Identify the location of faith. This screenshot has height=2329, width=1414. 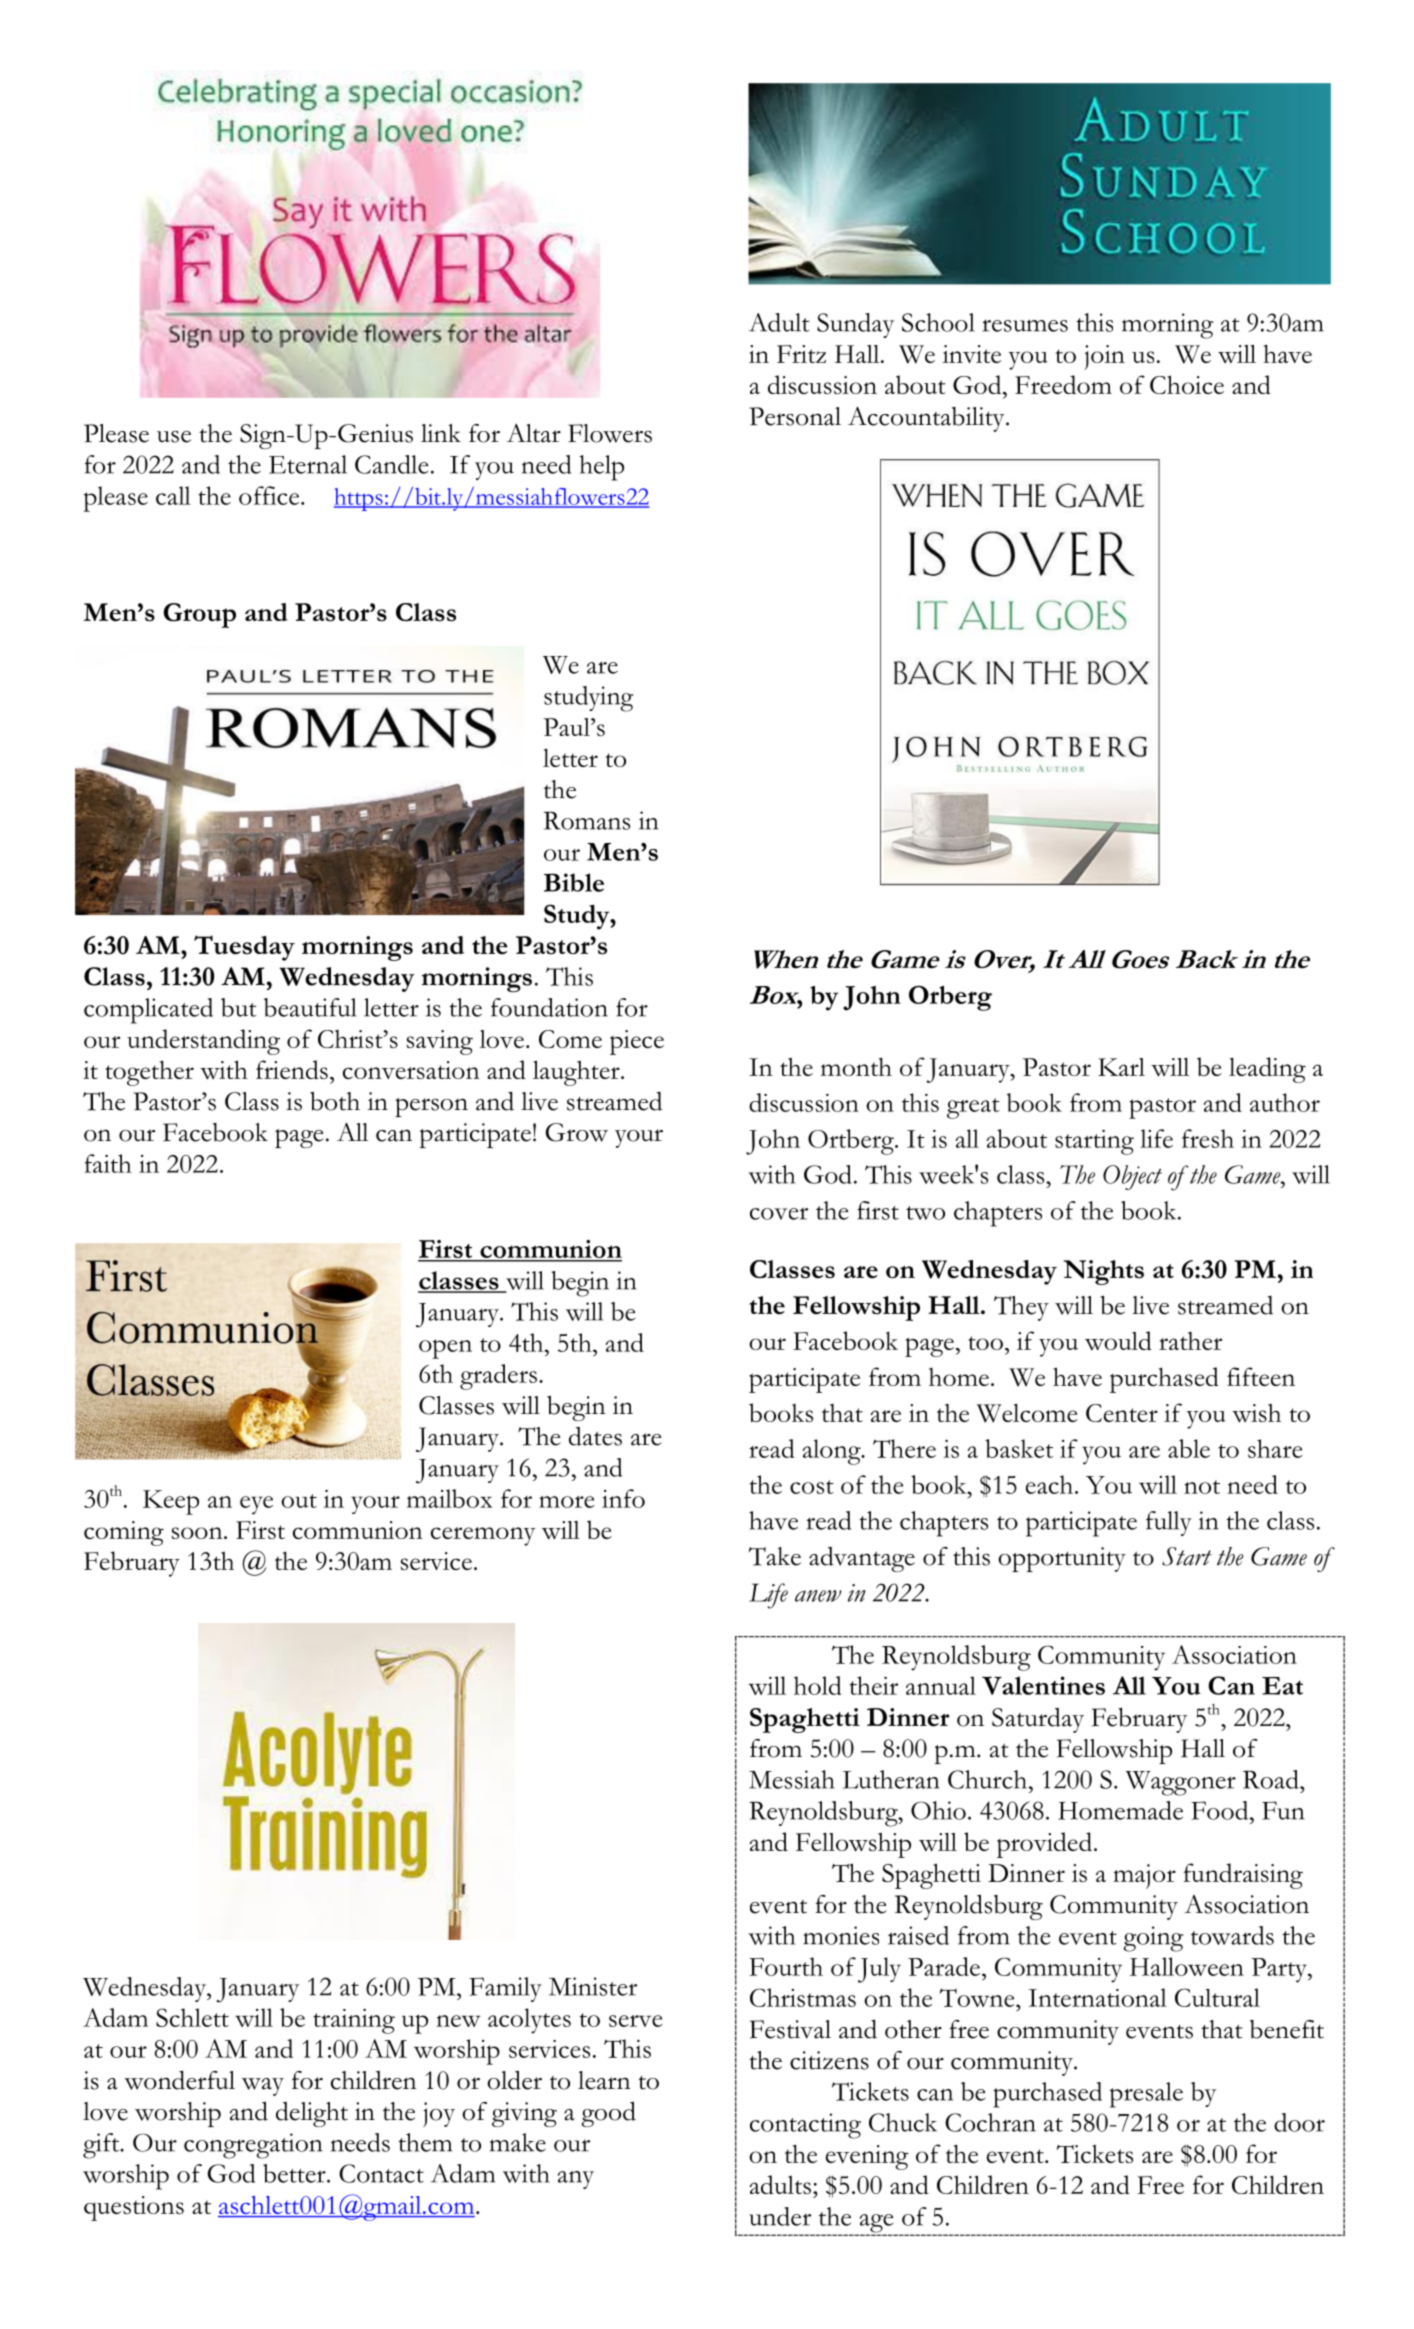
(108, 1163).
